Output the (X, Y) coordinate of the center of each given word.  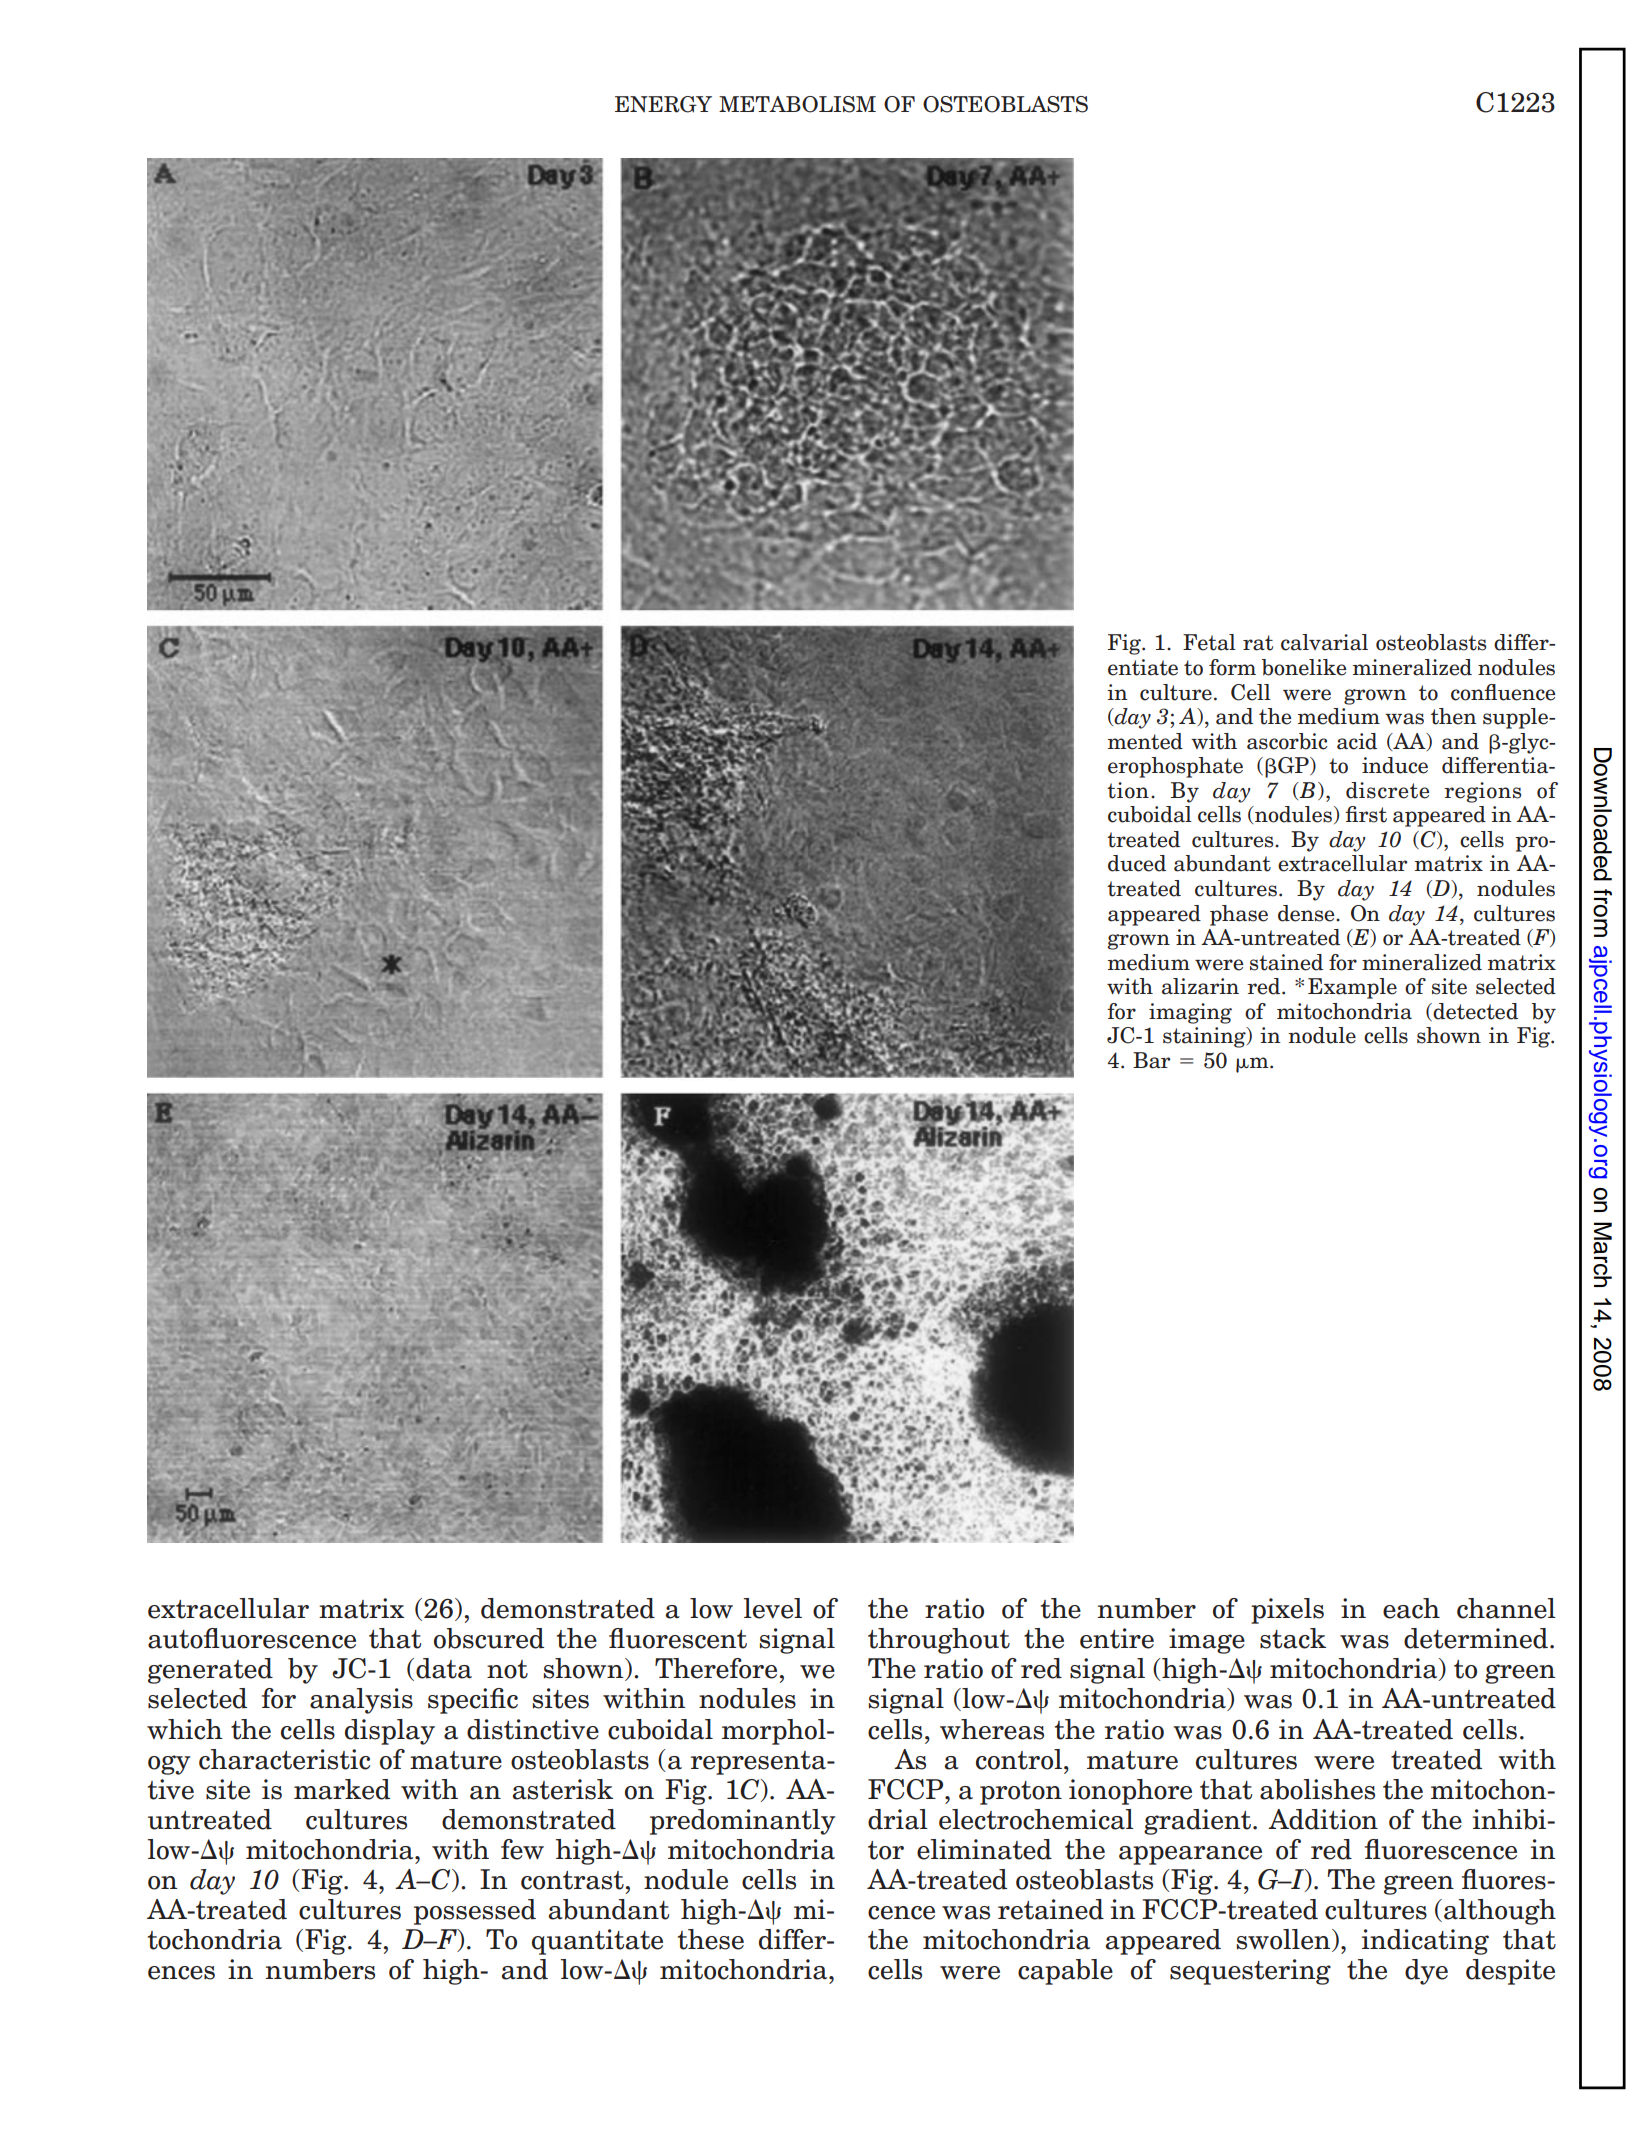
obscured (489, 1638)
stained (1286, 962)
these (711, 1939)
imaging (1190, 1013)
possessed (475, 1912)
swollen (1285, 1940)
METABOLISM (797, 104)
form (1232, 667)
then (1454, 716)
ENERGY (663, 104)
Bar (1151, 1060)
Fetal (1209, 642)
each (1411, 1608)
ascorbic (1287, 741)
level (772, 1608)
